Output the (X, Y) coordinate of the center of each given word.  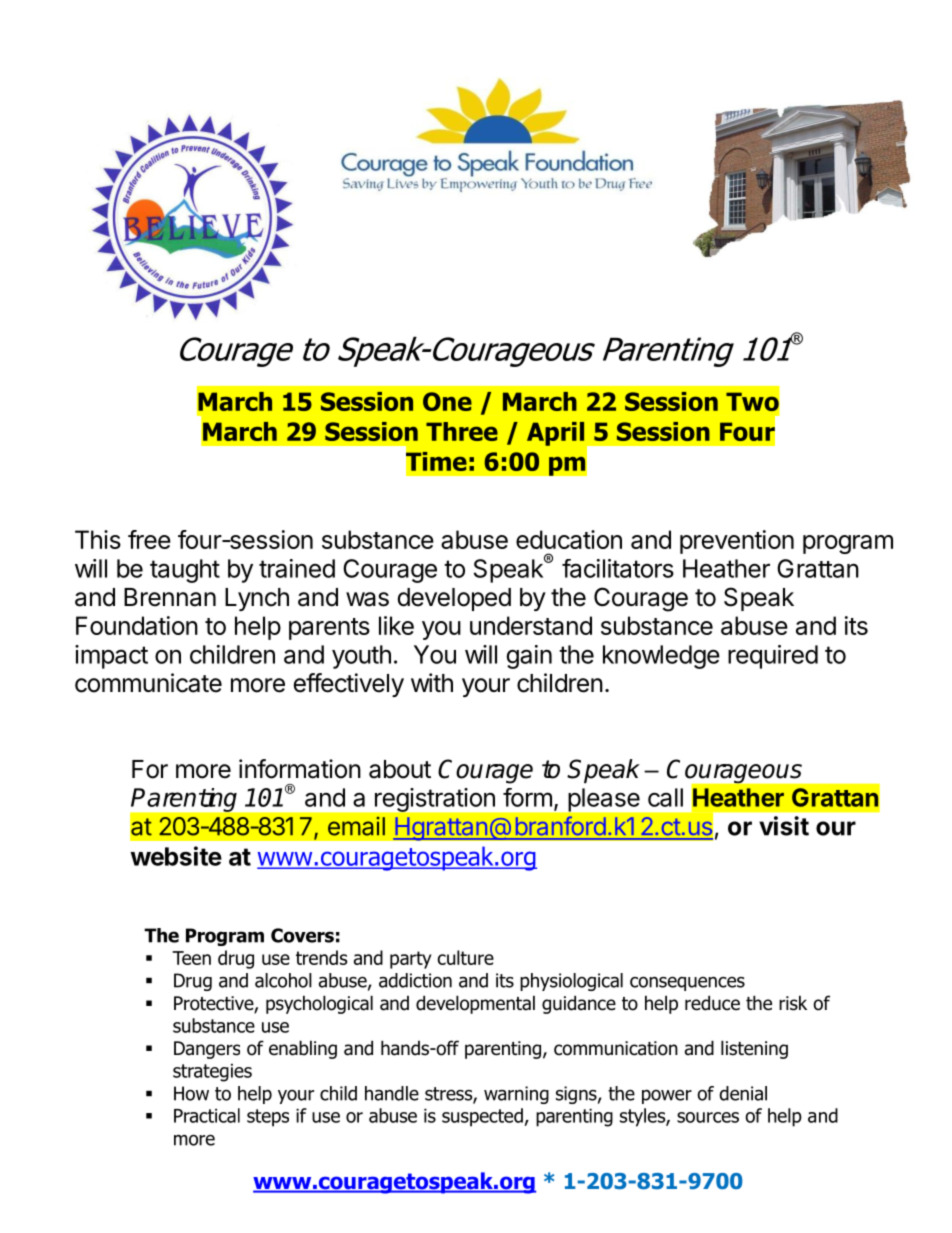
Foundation (137, 625)
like (396, 625)
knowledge (661, 657)
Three (462, 431)
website (176, 856)
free (149, 539)
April (555, 434)
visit (784, 826)
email (356, 826)
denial (743, 1093)
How (191, 1093)
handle (392, 1093)
